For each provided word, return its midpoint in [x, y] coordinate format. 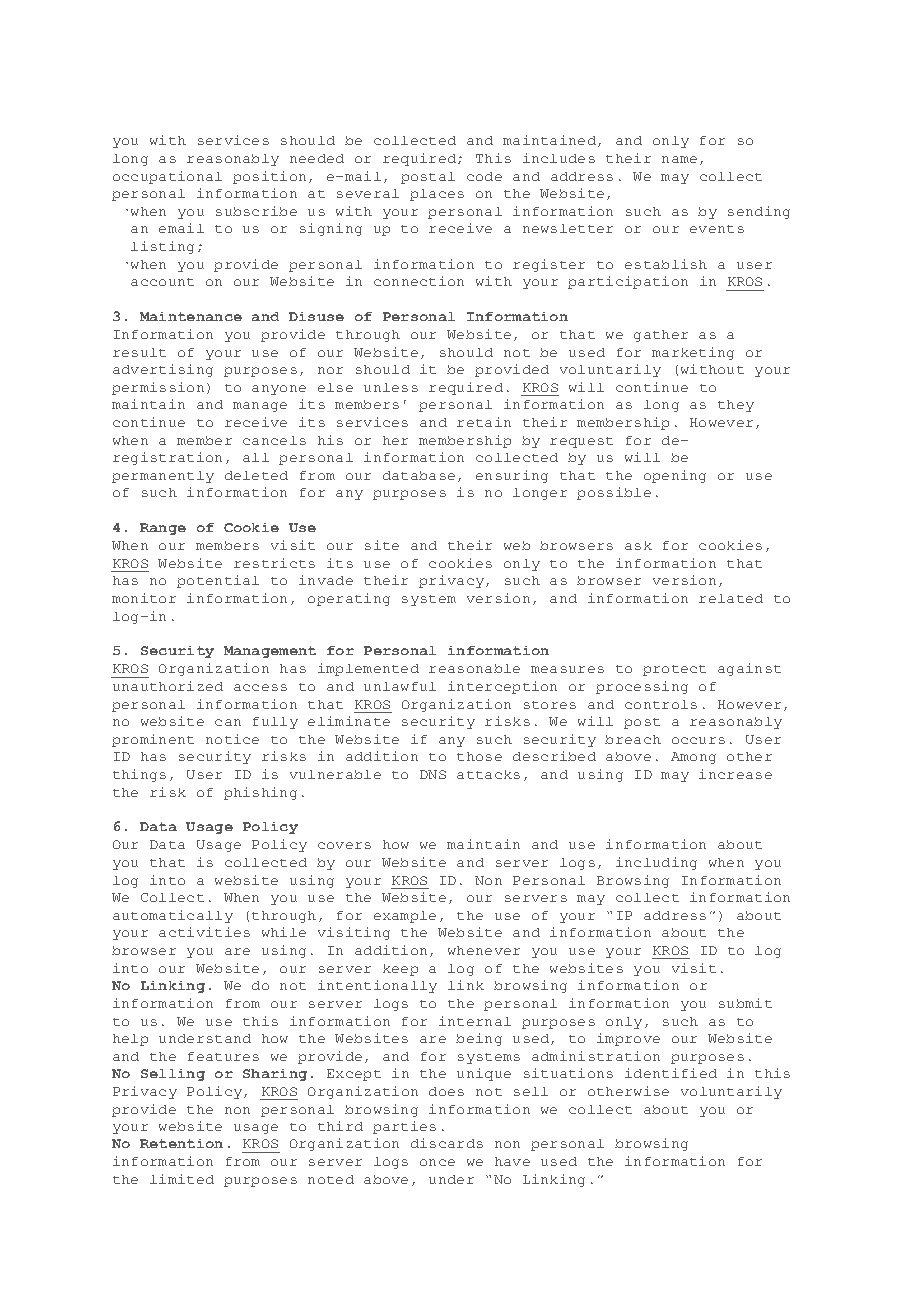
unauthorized [168, 686]
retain [484, 422]
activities [204, 932]
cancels [274, 440]
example [405, 917]
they [736, 406]
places [437, 195]
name [679, 159]
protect [674, 670]
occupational [167, 177]
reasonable [474, 668]
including [656, 863]
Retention [181, 1143]
